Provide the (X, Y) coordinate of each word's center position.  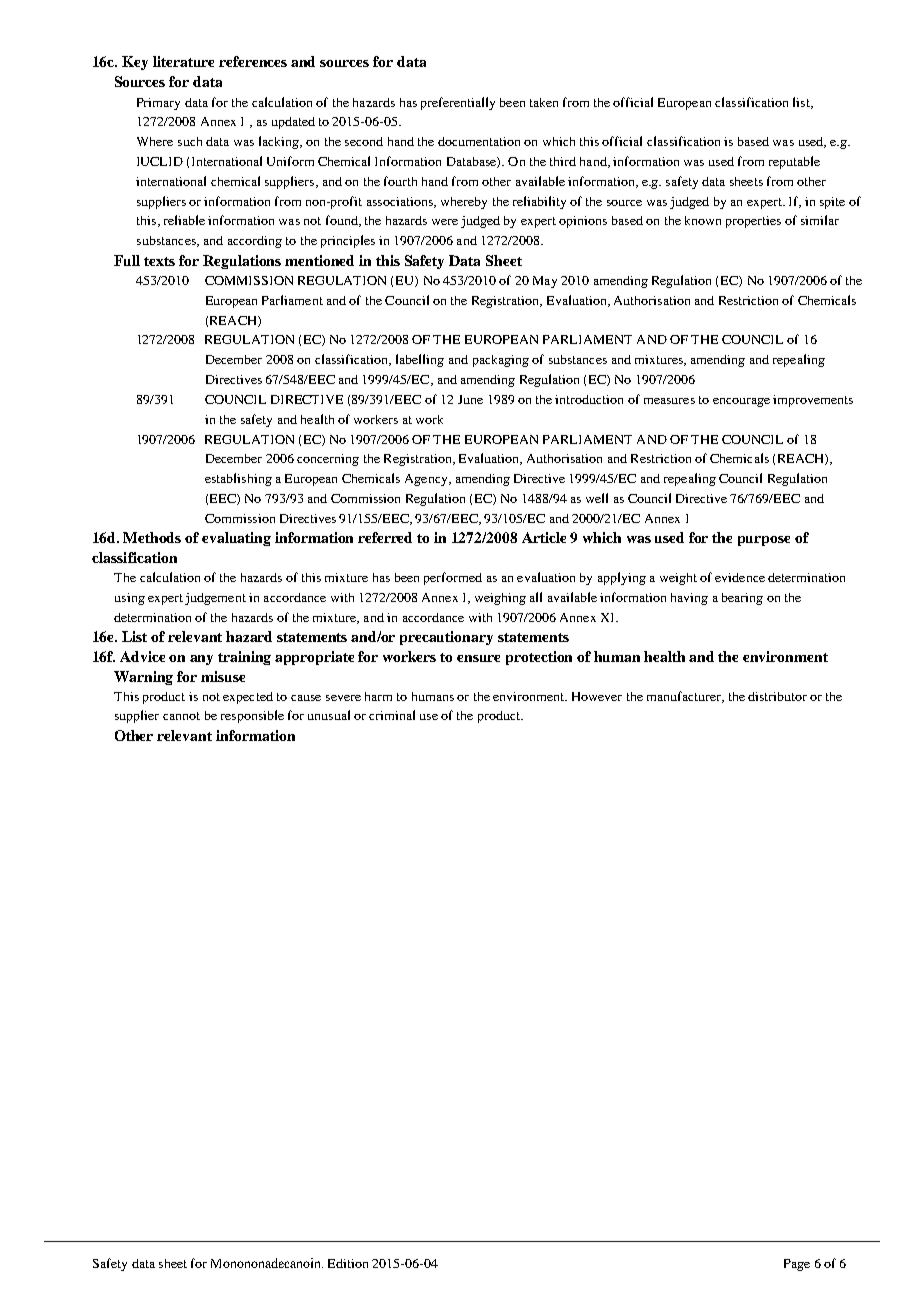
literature (183, 61)
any (201, 660)
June (470, 399)
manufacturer (685, 697)
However (597, 696)
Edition (348, 1263)
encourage (741, 402)
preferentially (458, 103)
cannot (181, 716)
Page (797, 1265)
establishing (238, 479)
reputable (794, 162)
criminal (392, 715)
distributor (777, 696)
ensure (478, 658)
